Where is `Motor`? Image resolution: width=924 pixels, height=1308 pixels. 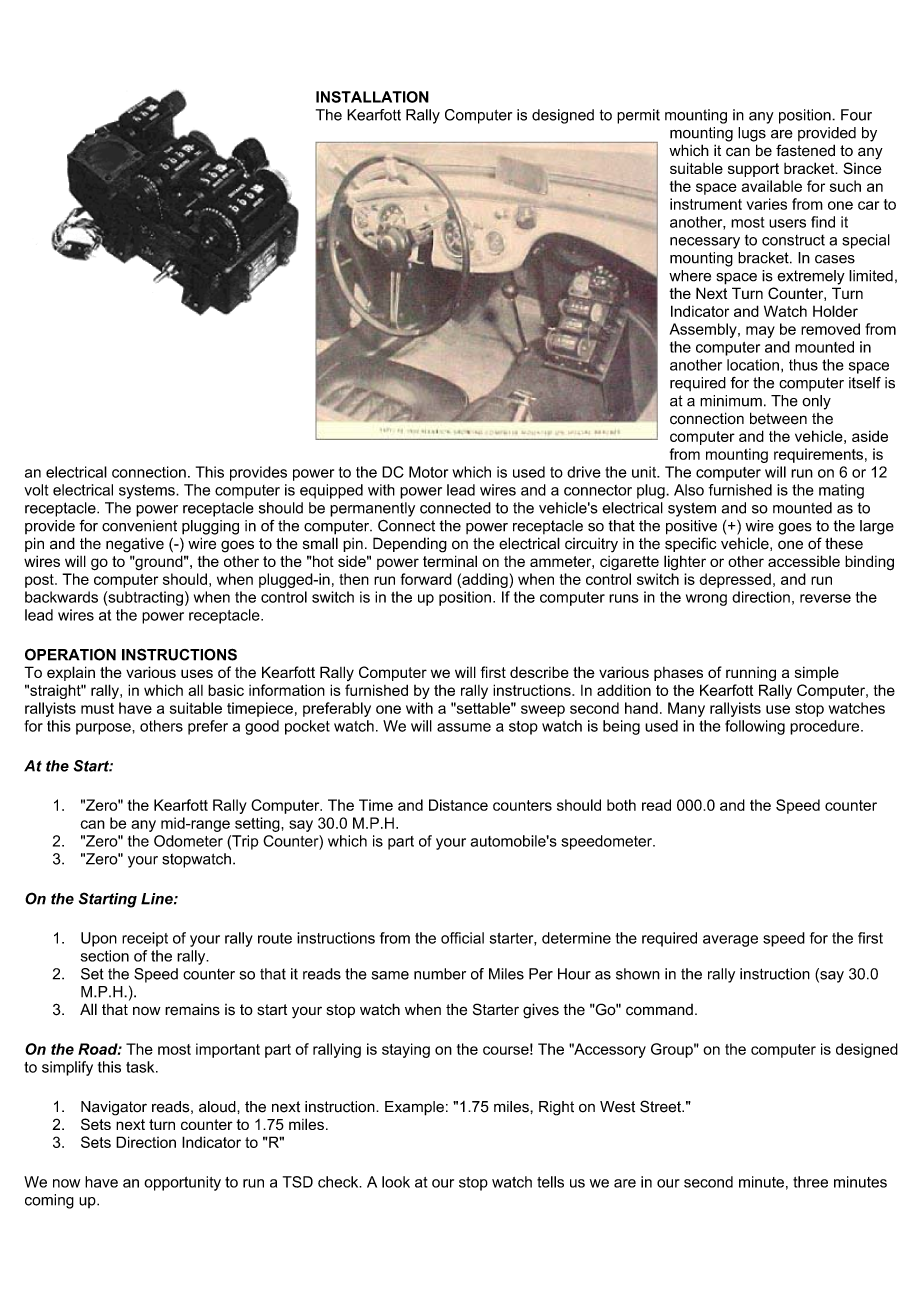
Motor is located at coordinates (428, 472).
